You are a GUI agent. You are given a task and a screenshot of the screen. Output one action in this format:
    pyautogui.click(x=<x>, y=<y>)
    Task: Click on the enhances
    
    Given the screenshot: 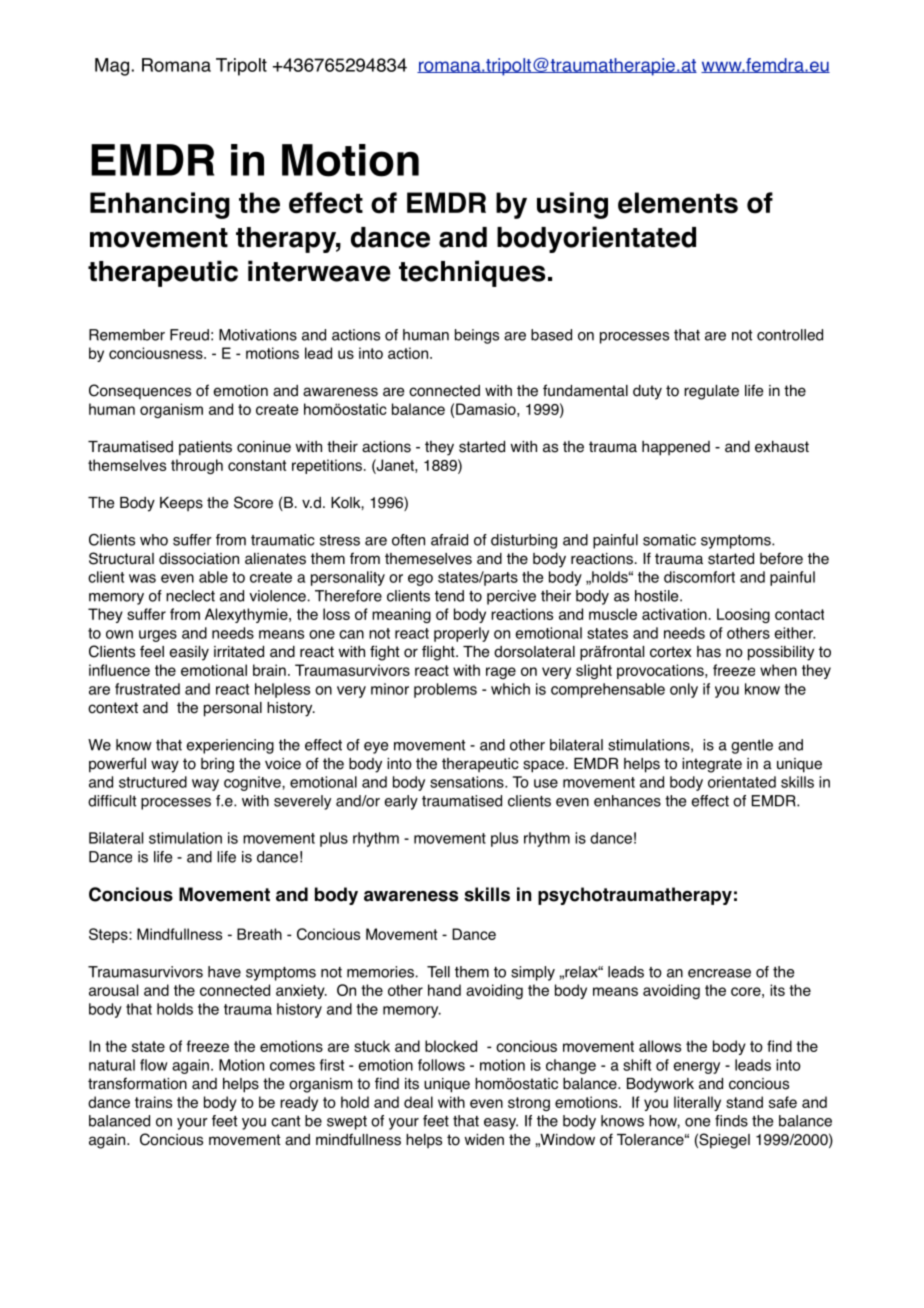 What is the action you would take?
    pyautogui.click(x=627, y=801)
